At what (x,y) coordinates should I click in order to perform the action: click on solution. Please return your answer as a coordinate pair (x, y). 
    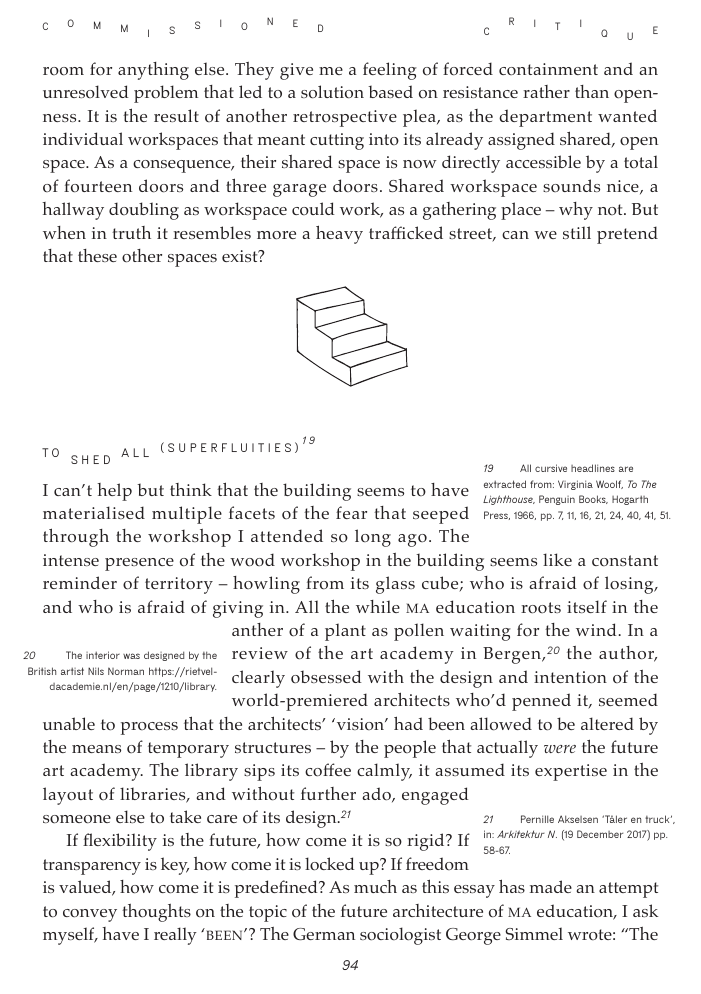
    Looking at the image, I should click on (332, 92).
